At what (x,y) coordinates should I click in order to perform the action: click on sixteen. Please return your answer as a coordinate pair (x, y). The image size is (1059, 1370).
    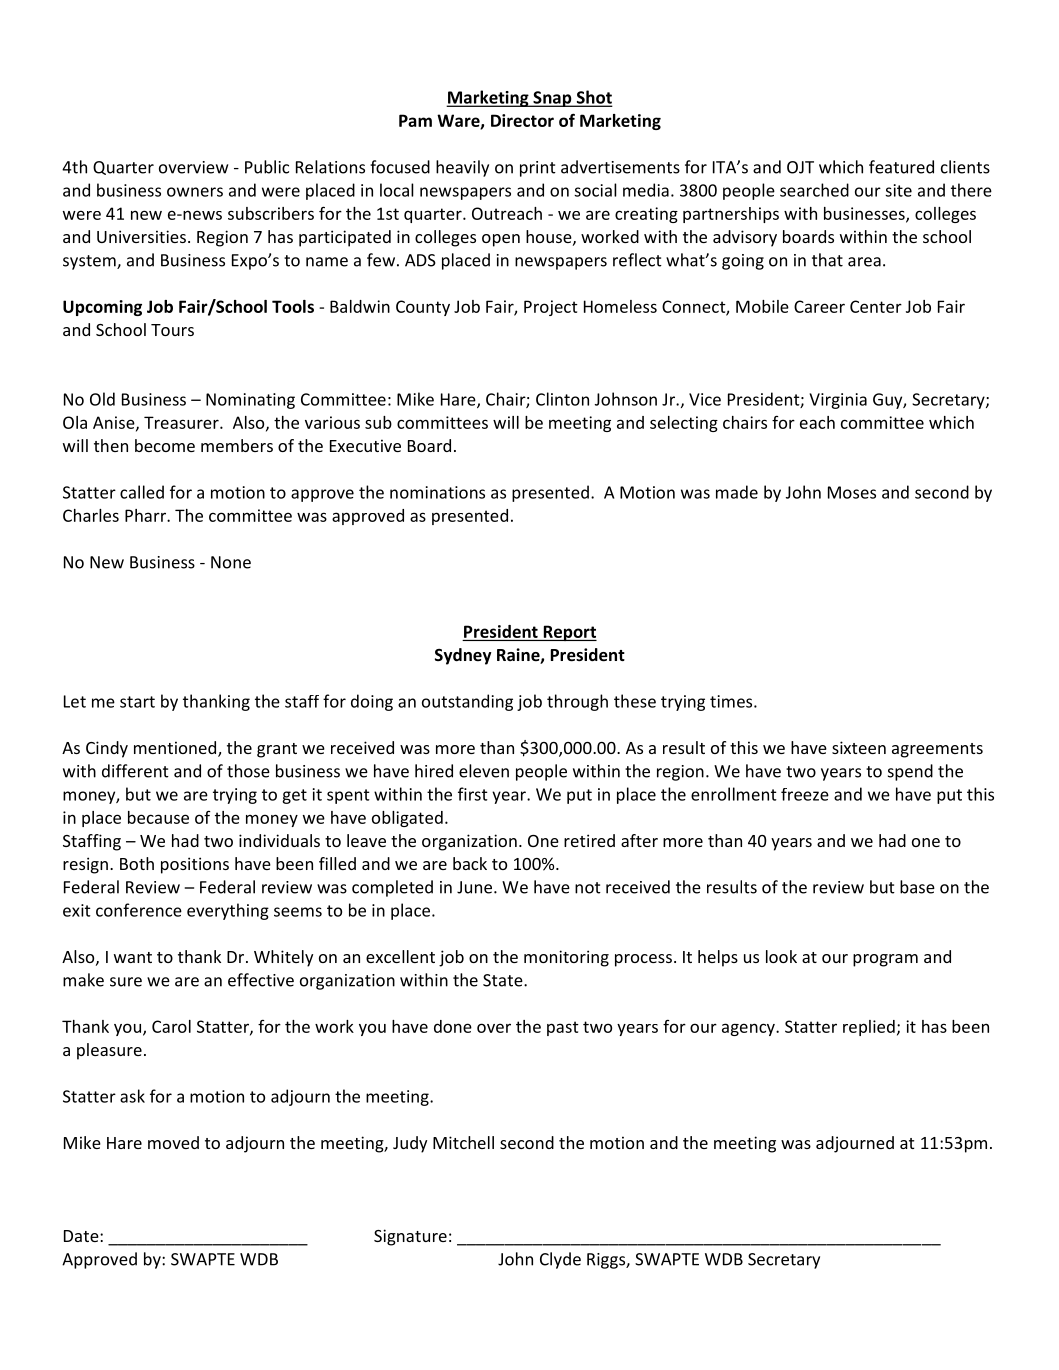
    Looking at the image, I should click on (859, 747).
